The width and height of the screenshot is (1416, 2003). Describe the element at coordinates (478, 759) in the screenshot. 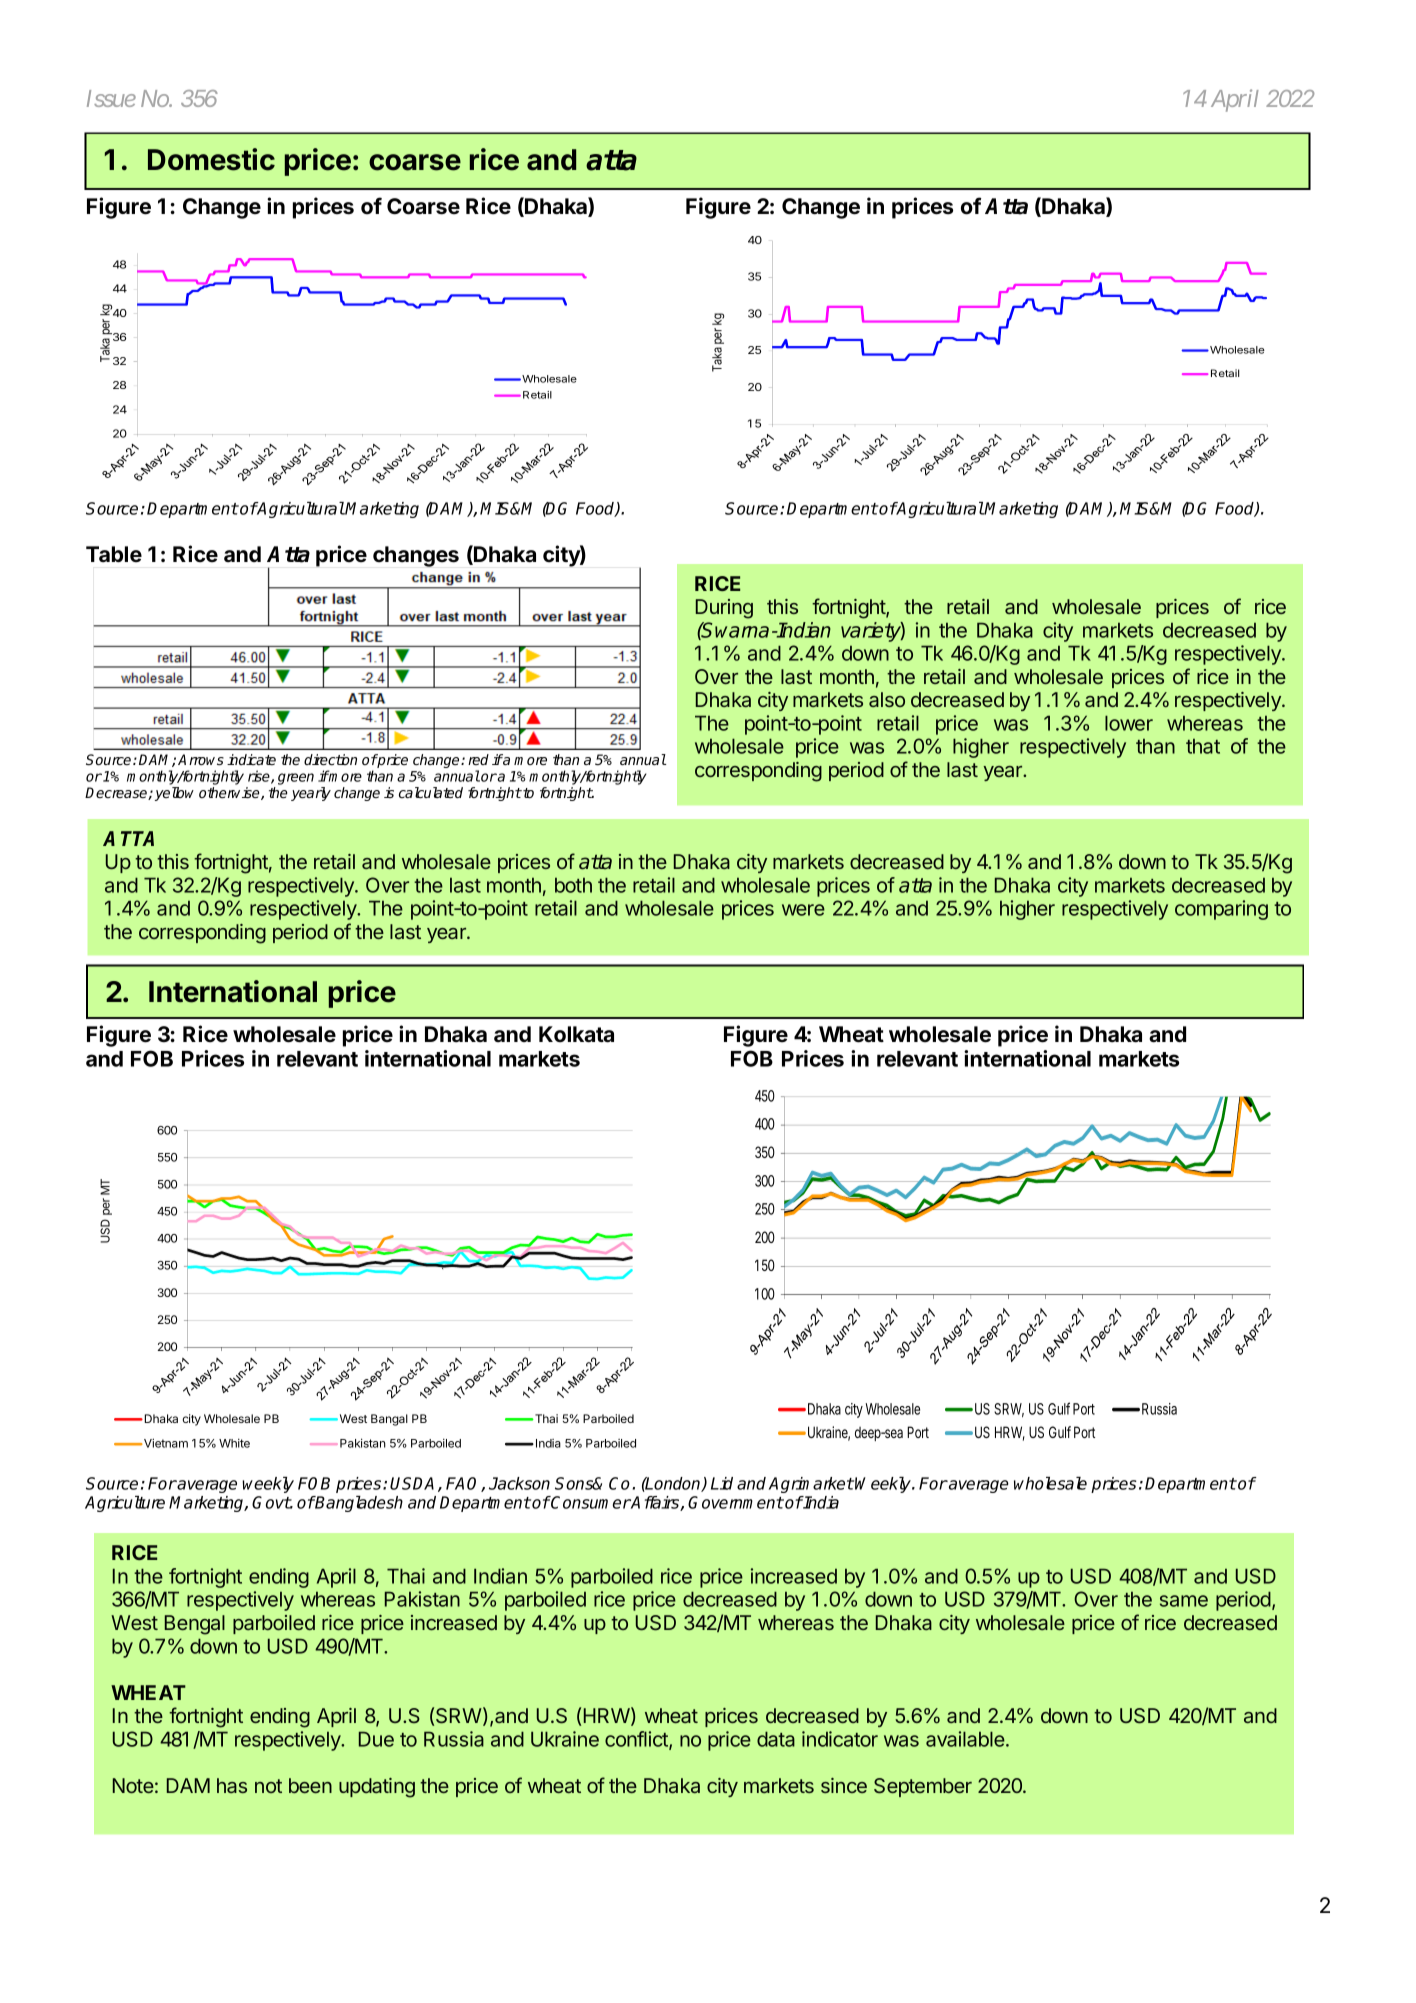

I see `red` at that location.
